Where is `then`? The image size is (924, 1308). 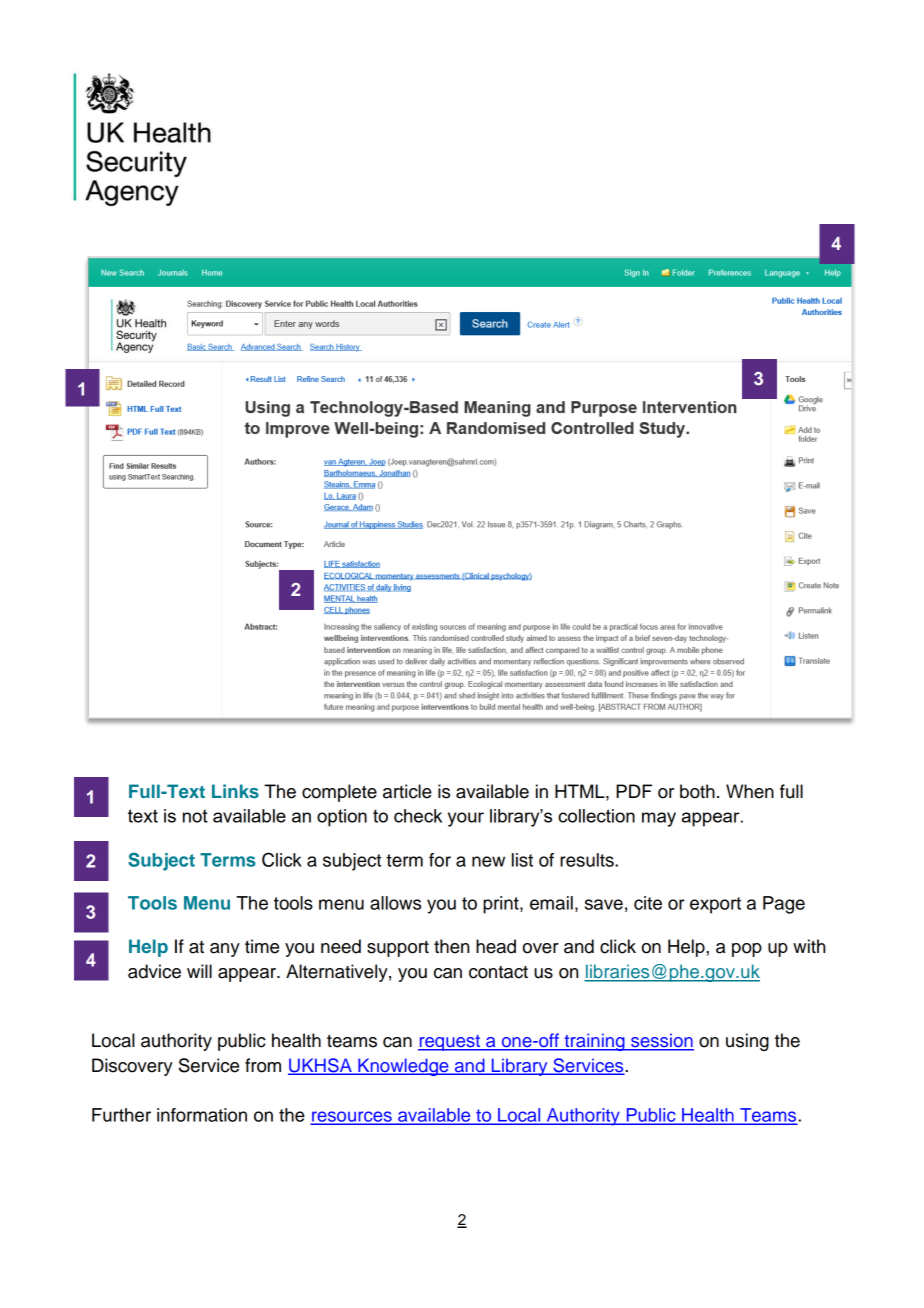 then is located at coordinates (451, 946).
